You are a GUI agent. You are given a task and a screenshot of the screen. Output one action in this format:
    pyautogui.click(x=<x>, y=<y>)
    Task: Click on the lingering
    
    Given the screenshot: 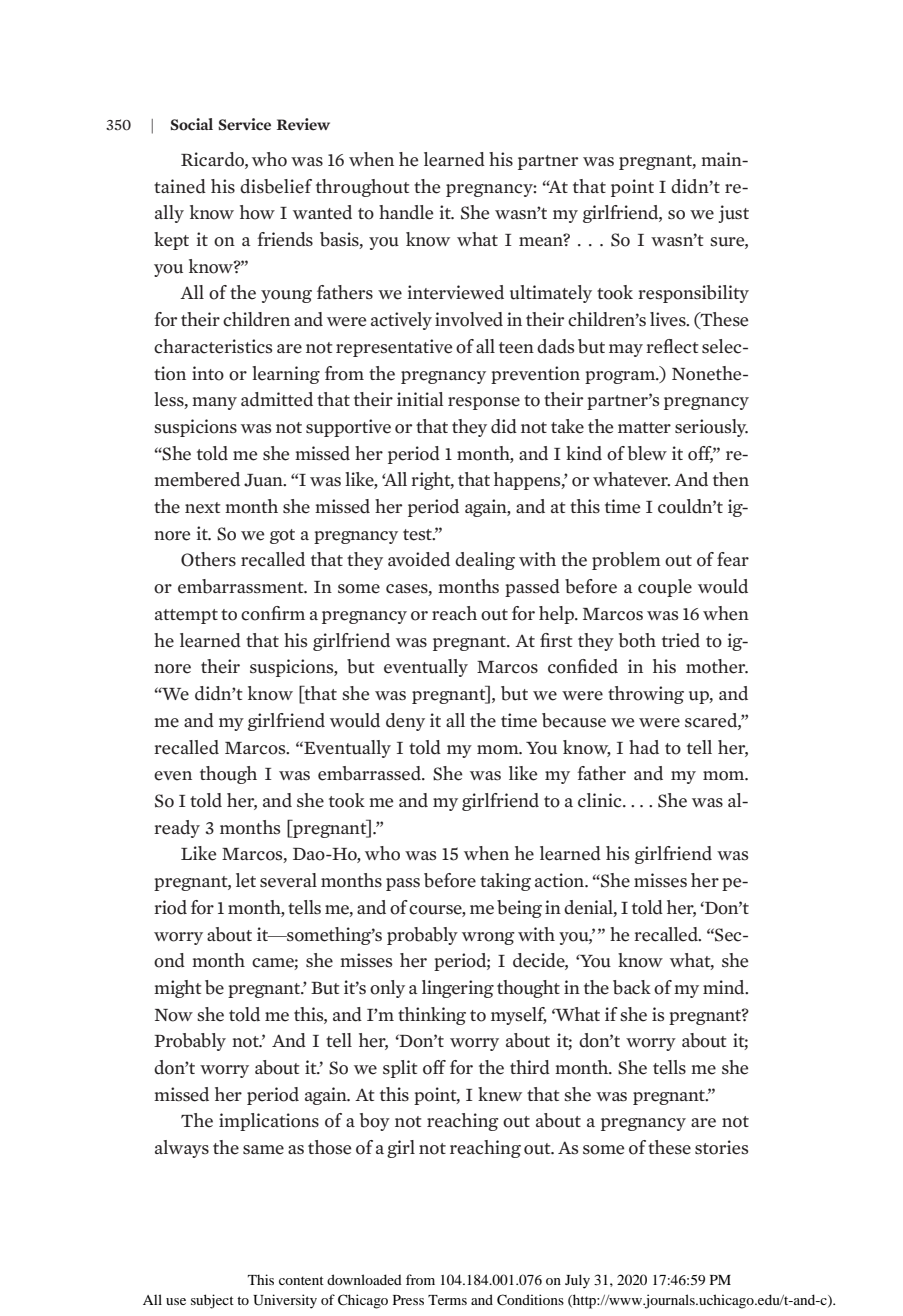 What is the action you would take?
    pyautogui.click(x=458, y=989)
